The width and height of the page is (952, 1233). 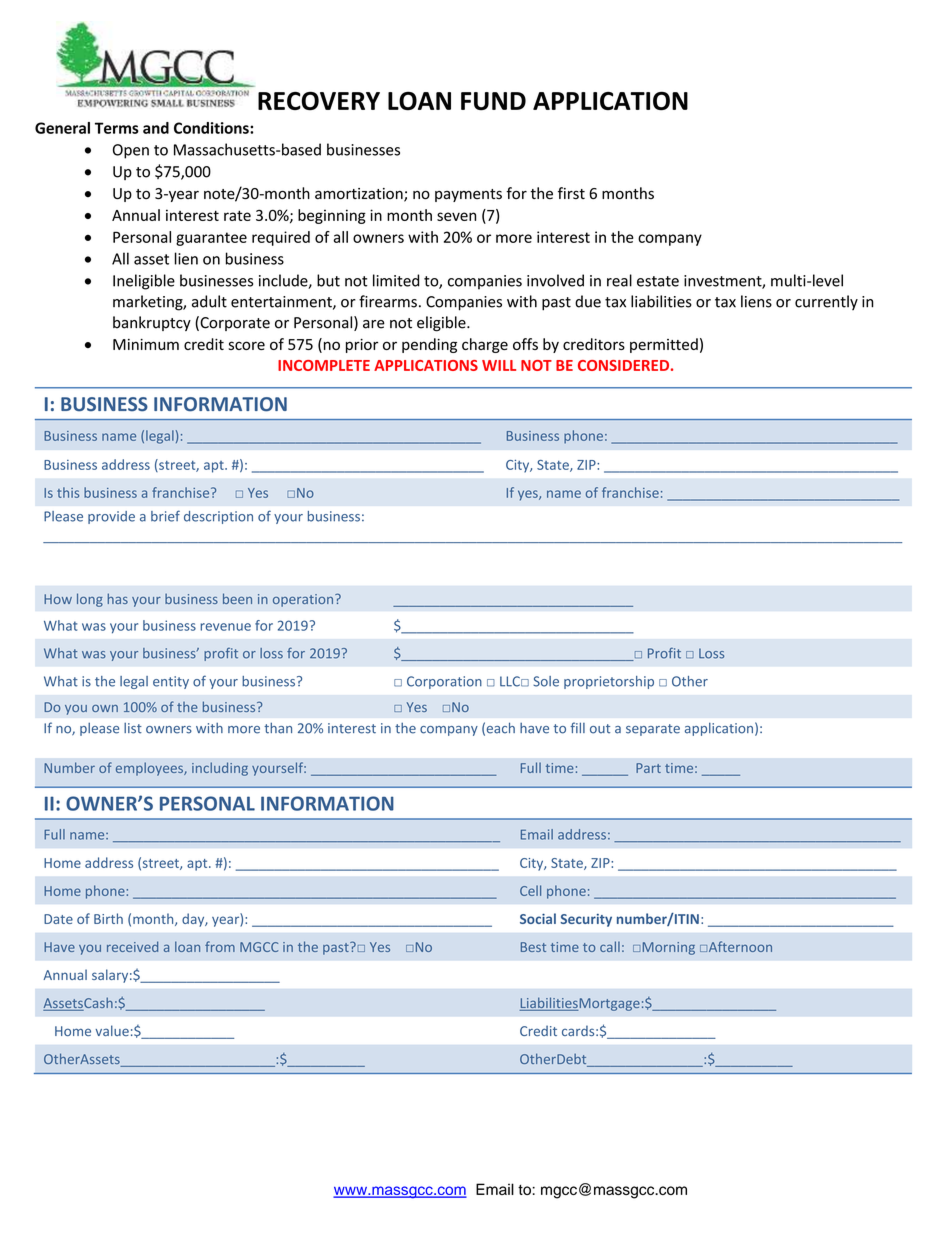 What do you see at coordinates (648, 768) in the page?
I see `Part` at bounding box center [648, 768].
